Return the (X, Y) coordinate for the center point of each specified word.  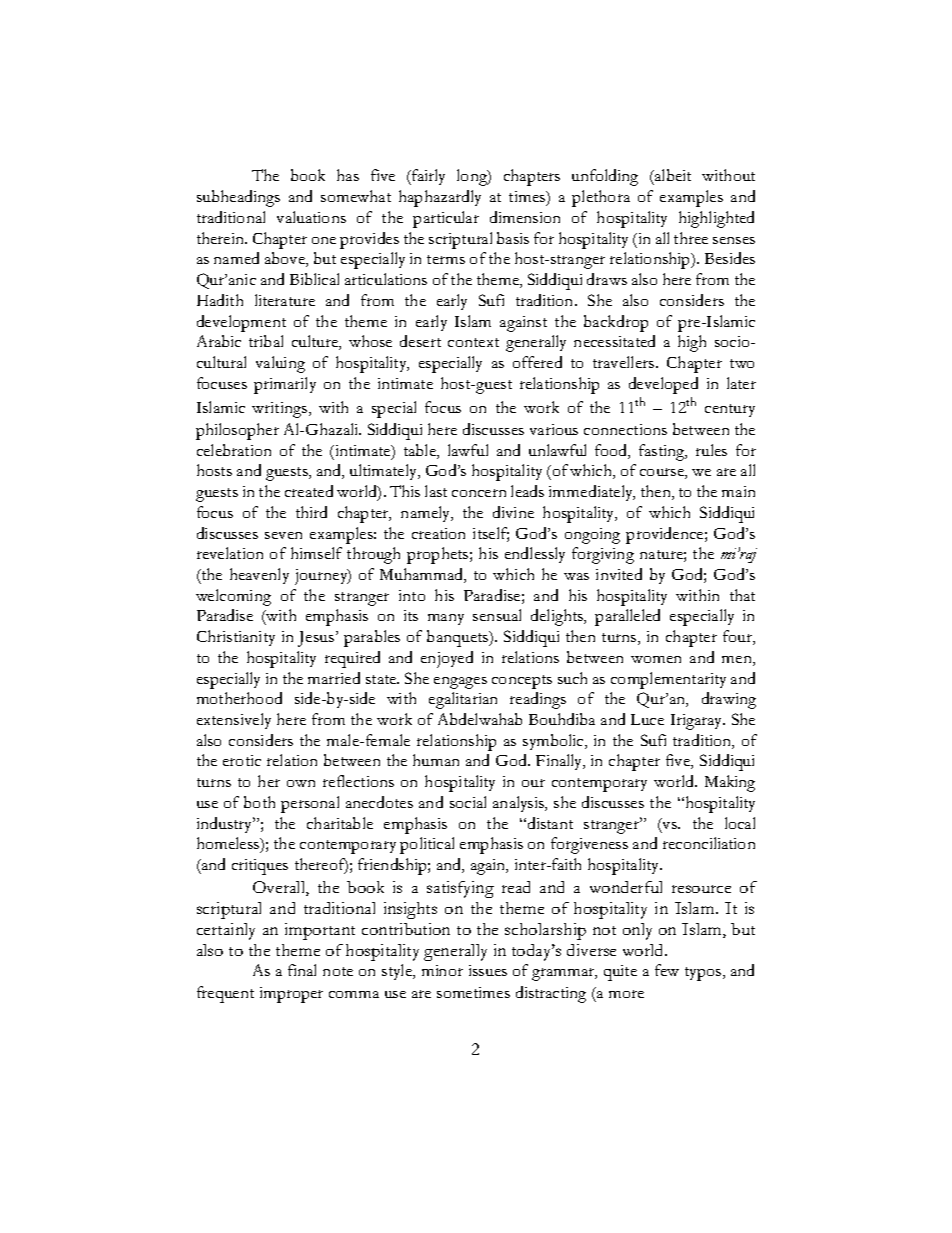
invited (619, 574)
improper (291, 995)
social (468, 802)
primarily (285, 385)
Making (730, 783)
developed (663, 385)
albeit (672, 177)
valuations (311, 217)
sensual (497, 615)
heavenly (259, 576)
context (473, 342)
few (667, 970)
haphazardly (440, 198)
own (301, 783)
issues (488, 970)
